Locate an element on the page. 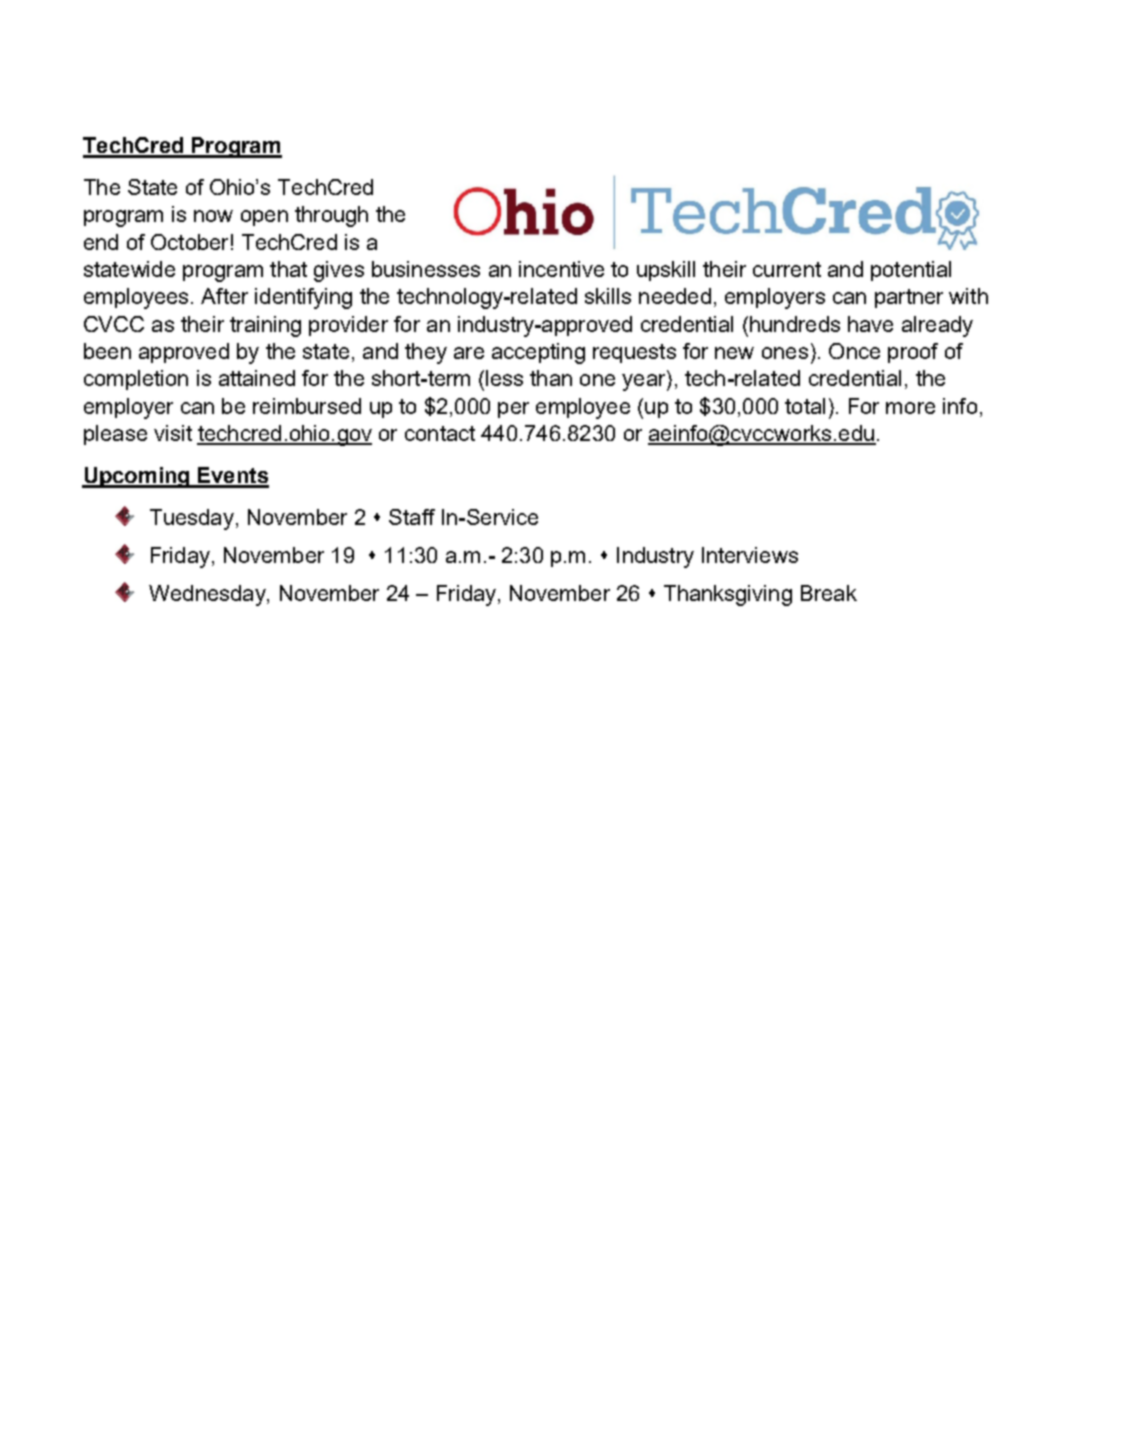  reimbursed is located at coordinates (307, 406).
